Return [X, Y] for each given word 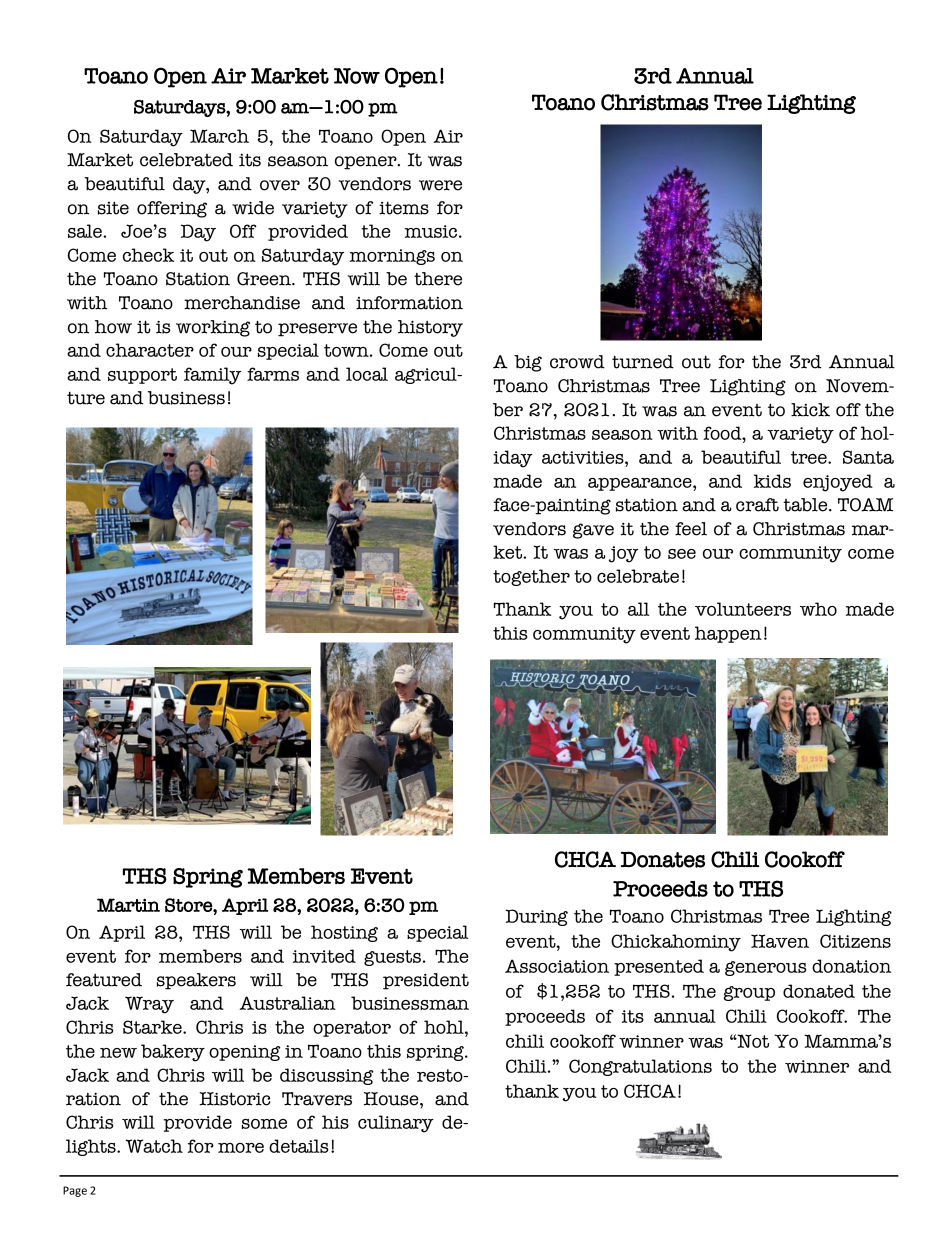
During [536, 917]
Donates [663, 859]
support [142, 376]
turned [643, 362]
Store [189, 905]
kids [772, 481]
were [440, 185]
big [528, 363]
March [219, 136]
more [241, 1148]
